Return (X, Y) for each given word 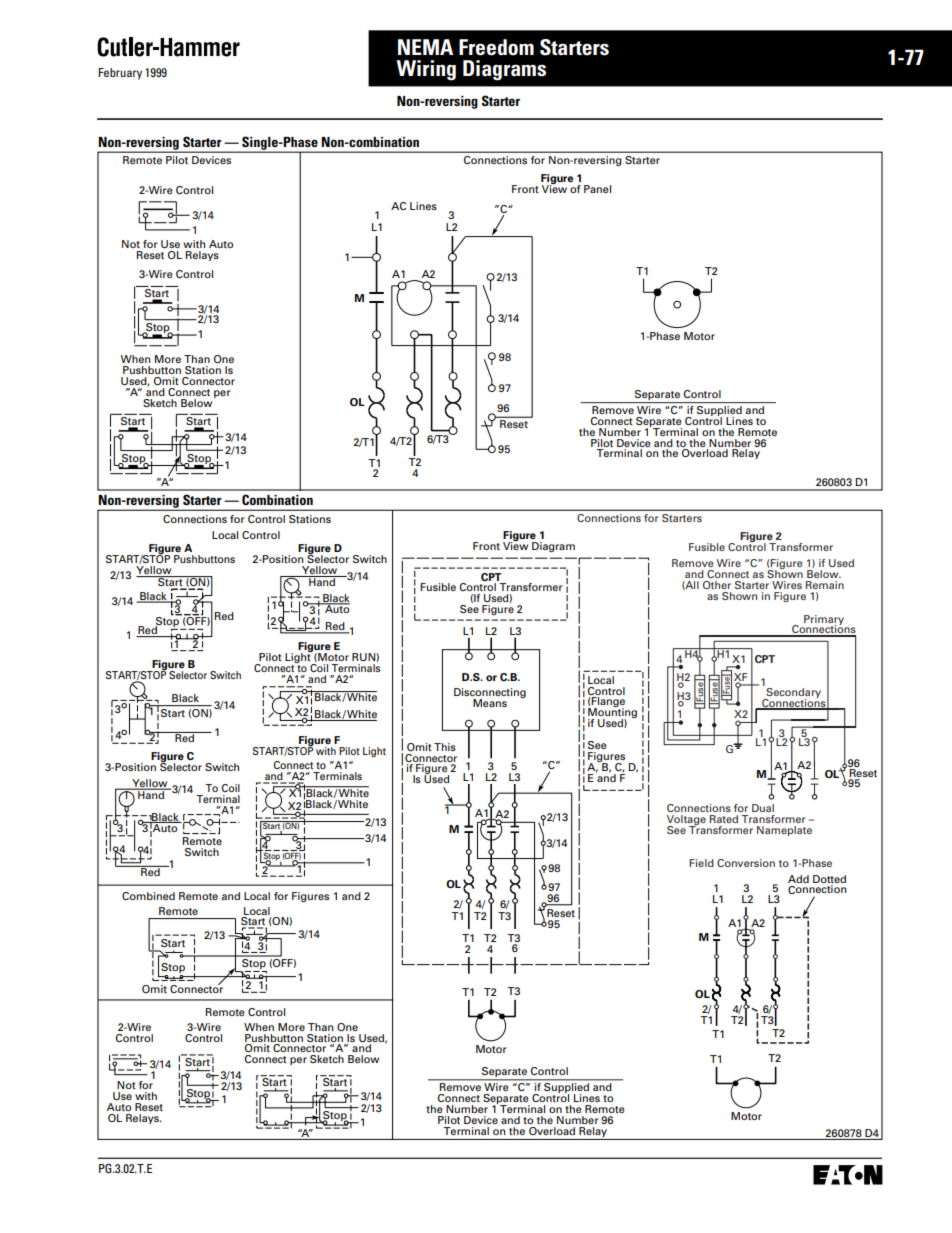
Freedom (496, 47)
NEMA (425, 47)
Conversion (746, 863)
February (120, 74)
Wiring (426, 70)
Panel (597, 189)
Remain (825, 585)
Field (701, 863)
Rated (724, 819)
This (445, 747)
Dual (763, 808)
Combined (148, 896)
